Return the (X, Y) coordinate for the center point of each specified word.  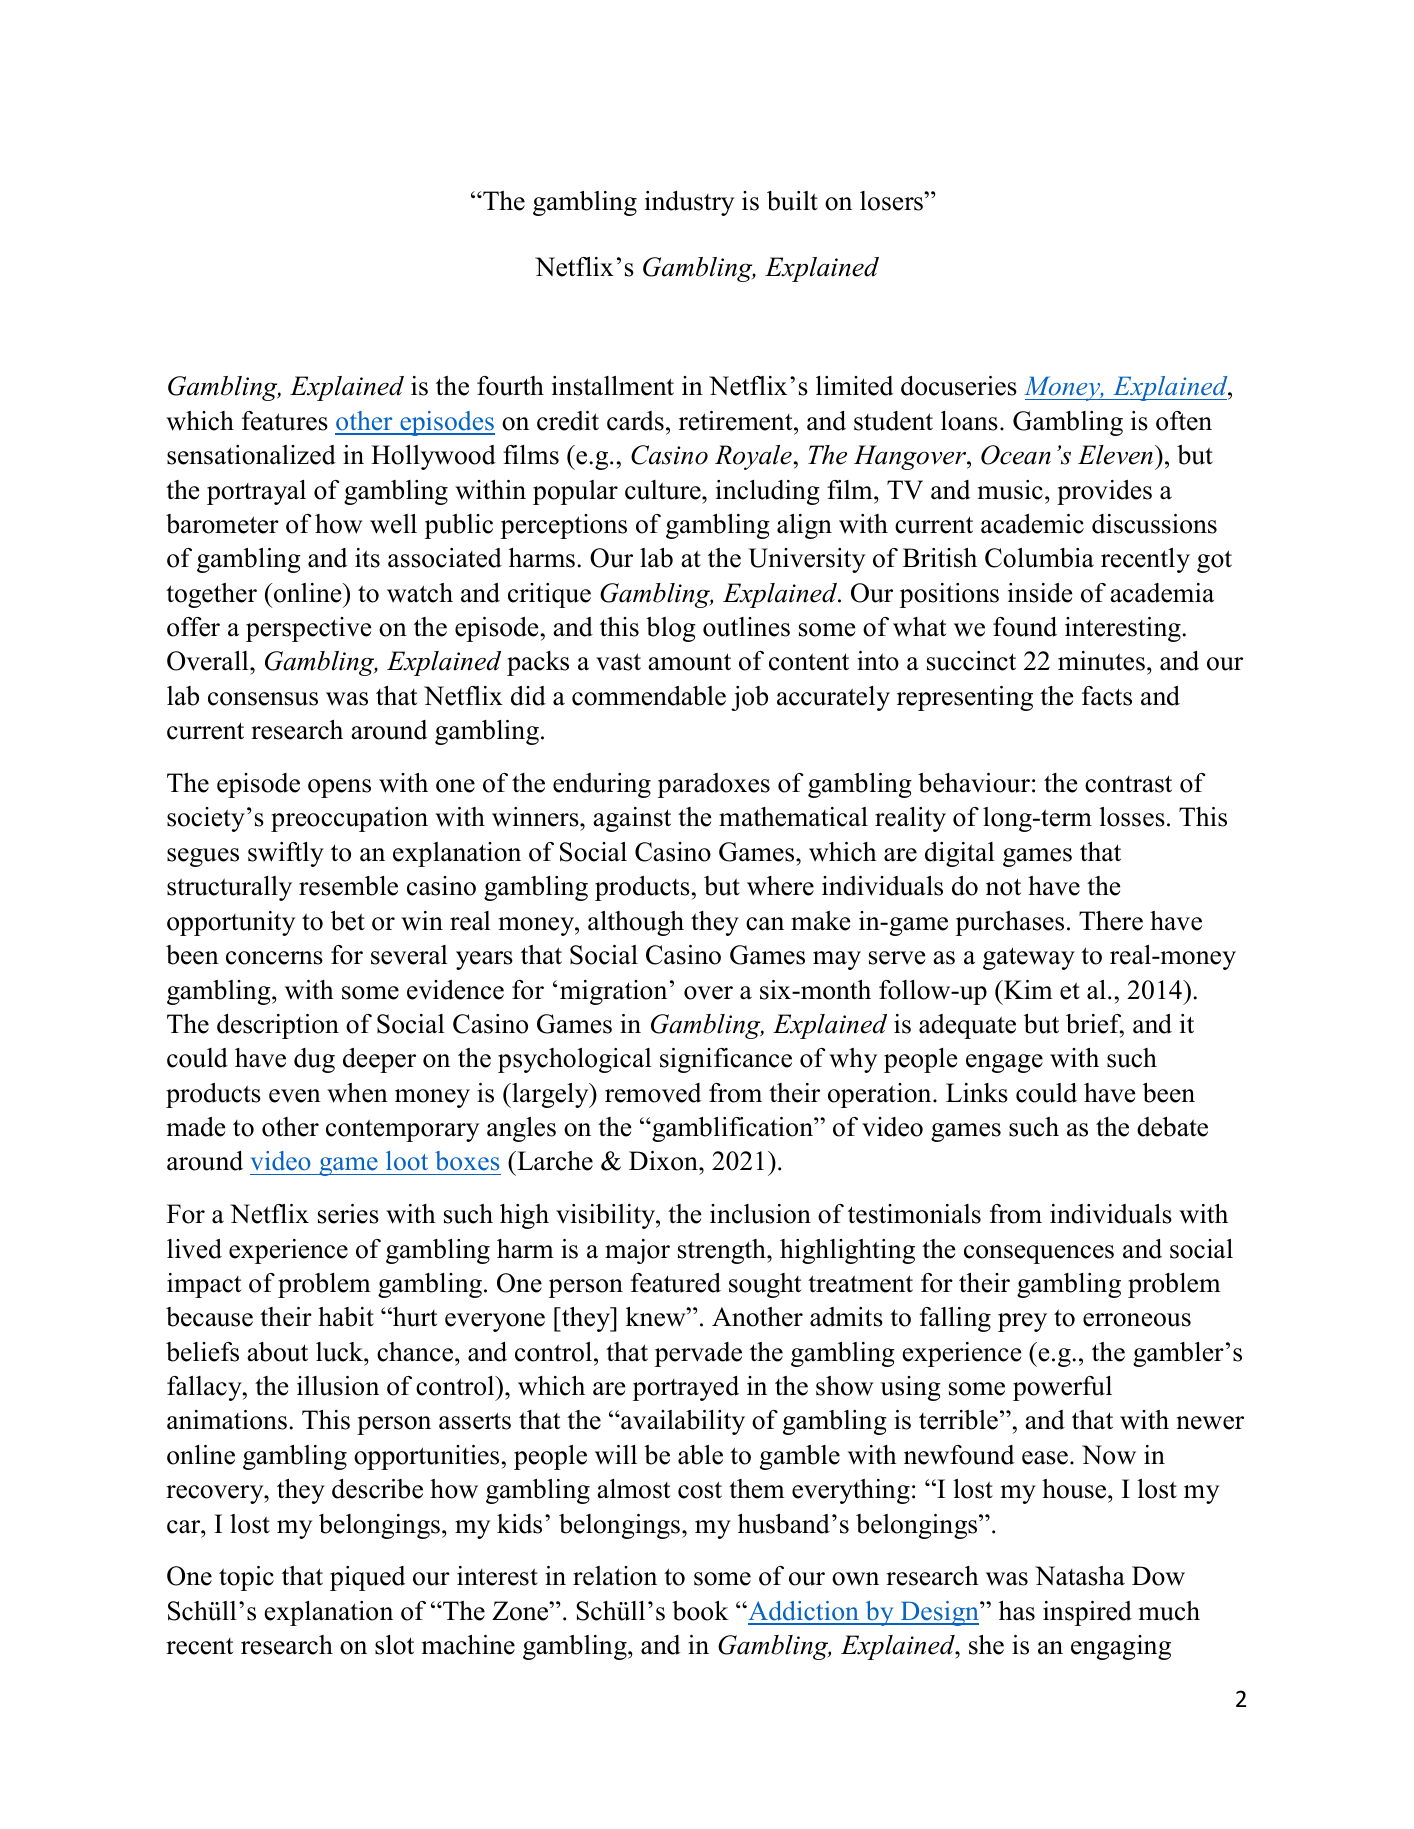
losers (892, 201)
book (700, 1611)
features (285, 421)
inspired (1087, 1613)
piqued (367, 1578)
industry (689, 203)
